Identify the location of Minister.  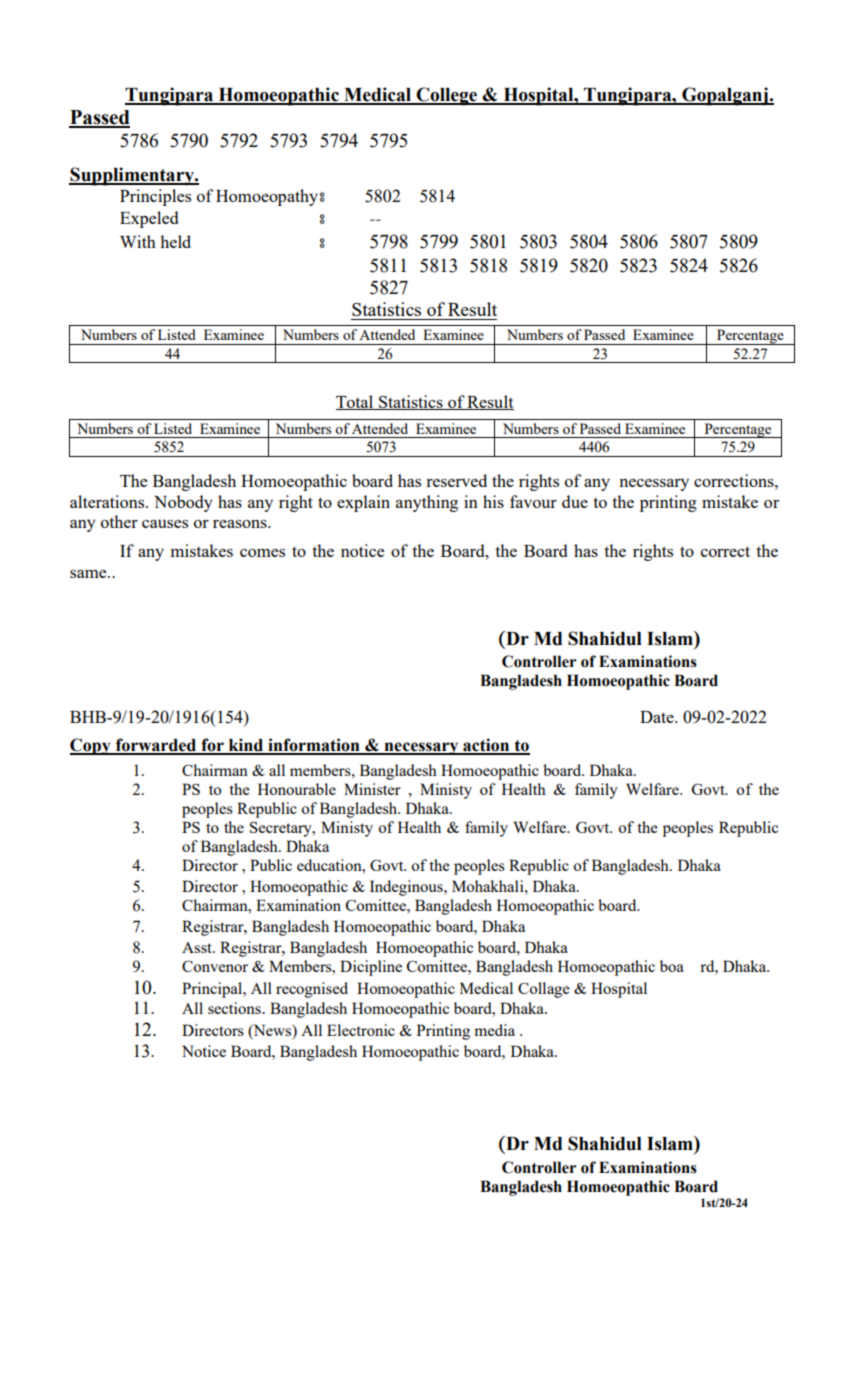
(372, 789).
